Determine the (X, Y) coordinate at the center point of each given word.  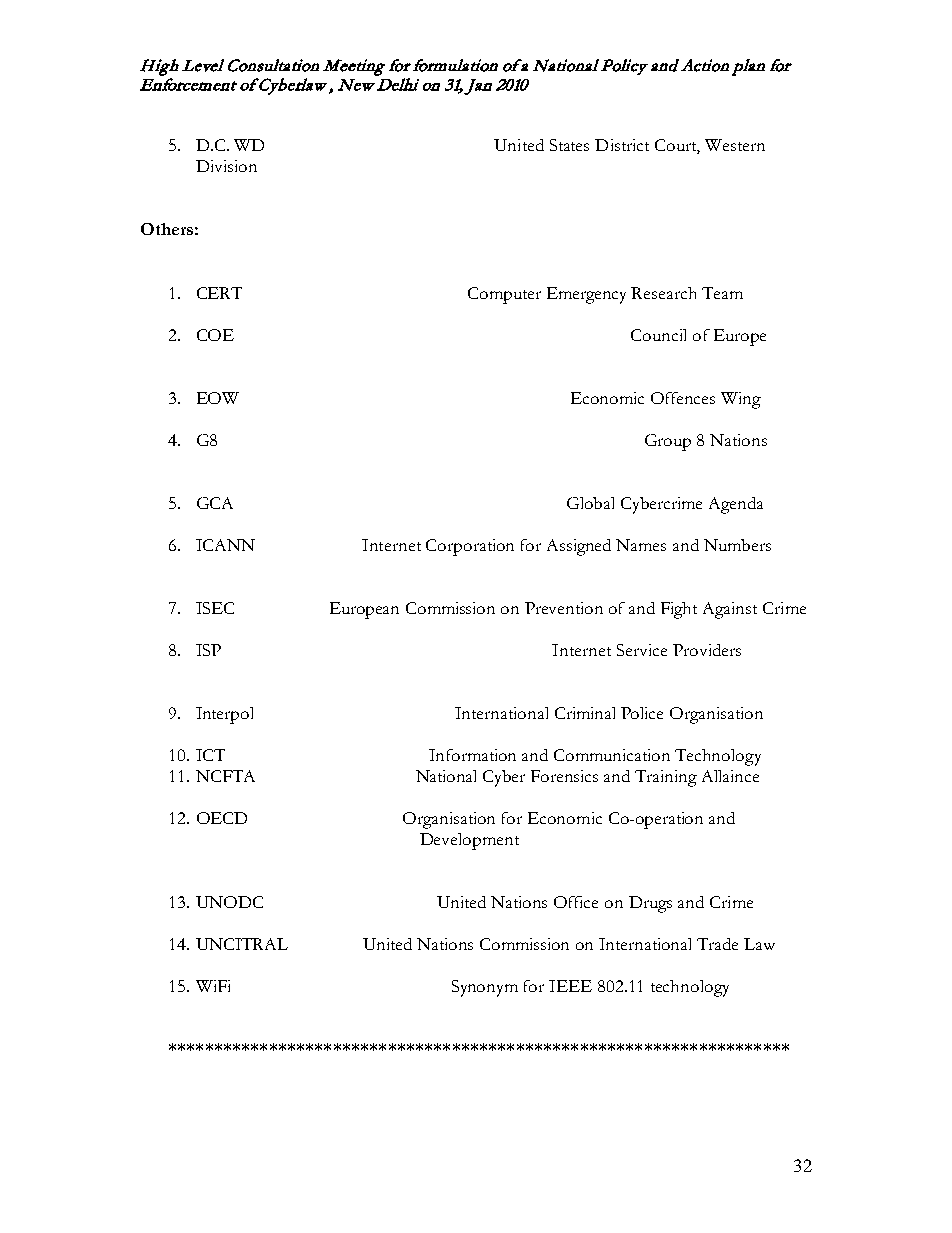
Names (641, 545)
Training (666, 778)
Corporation (470, 547)
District (622, 145)
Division (226, 166)
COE (215, 335)
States (569, 145)
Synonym (485, 988)
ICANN (225, 545)
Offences (683, 398)
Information (472, 755)
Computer (504, 295)
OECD (222, 818)
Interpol (224, 715)
